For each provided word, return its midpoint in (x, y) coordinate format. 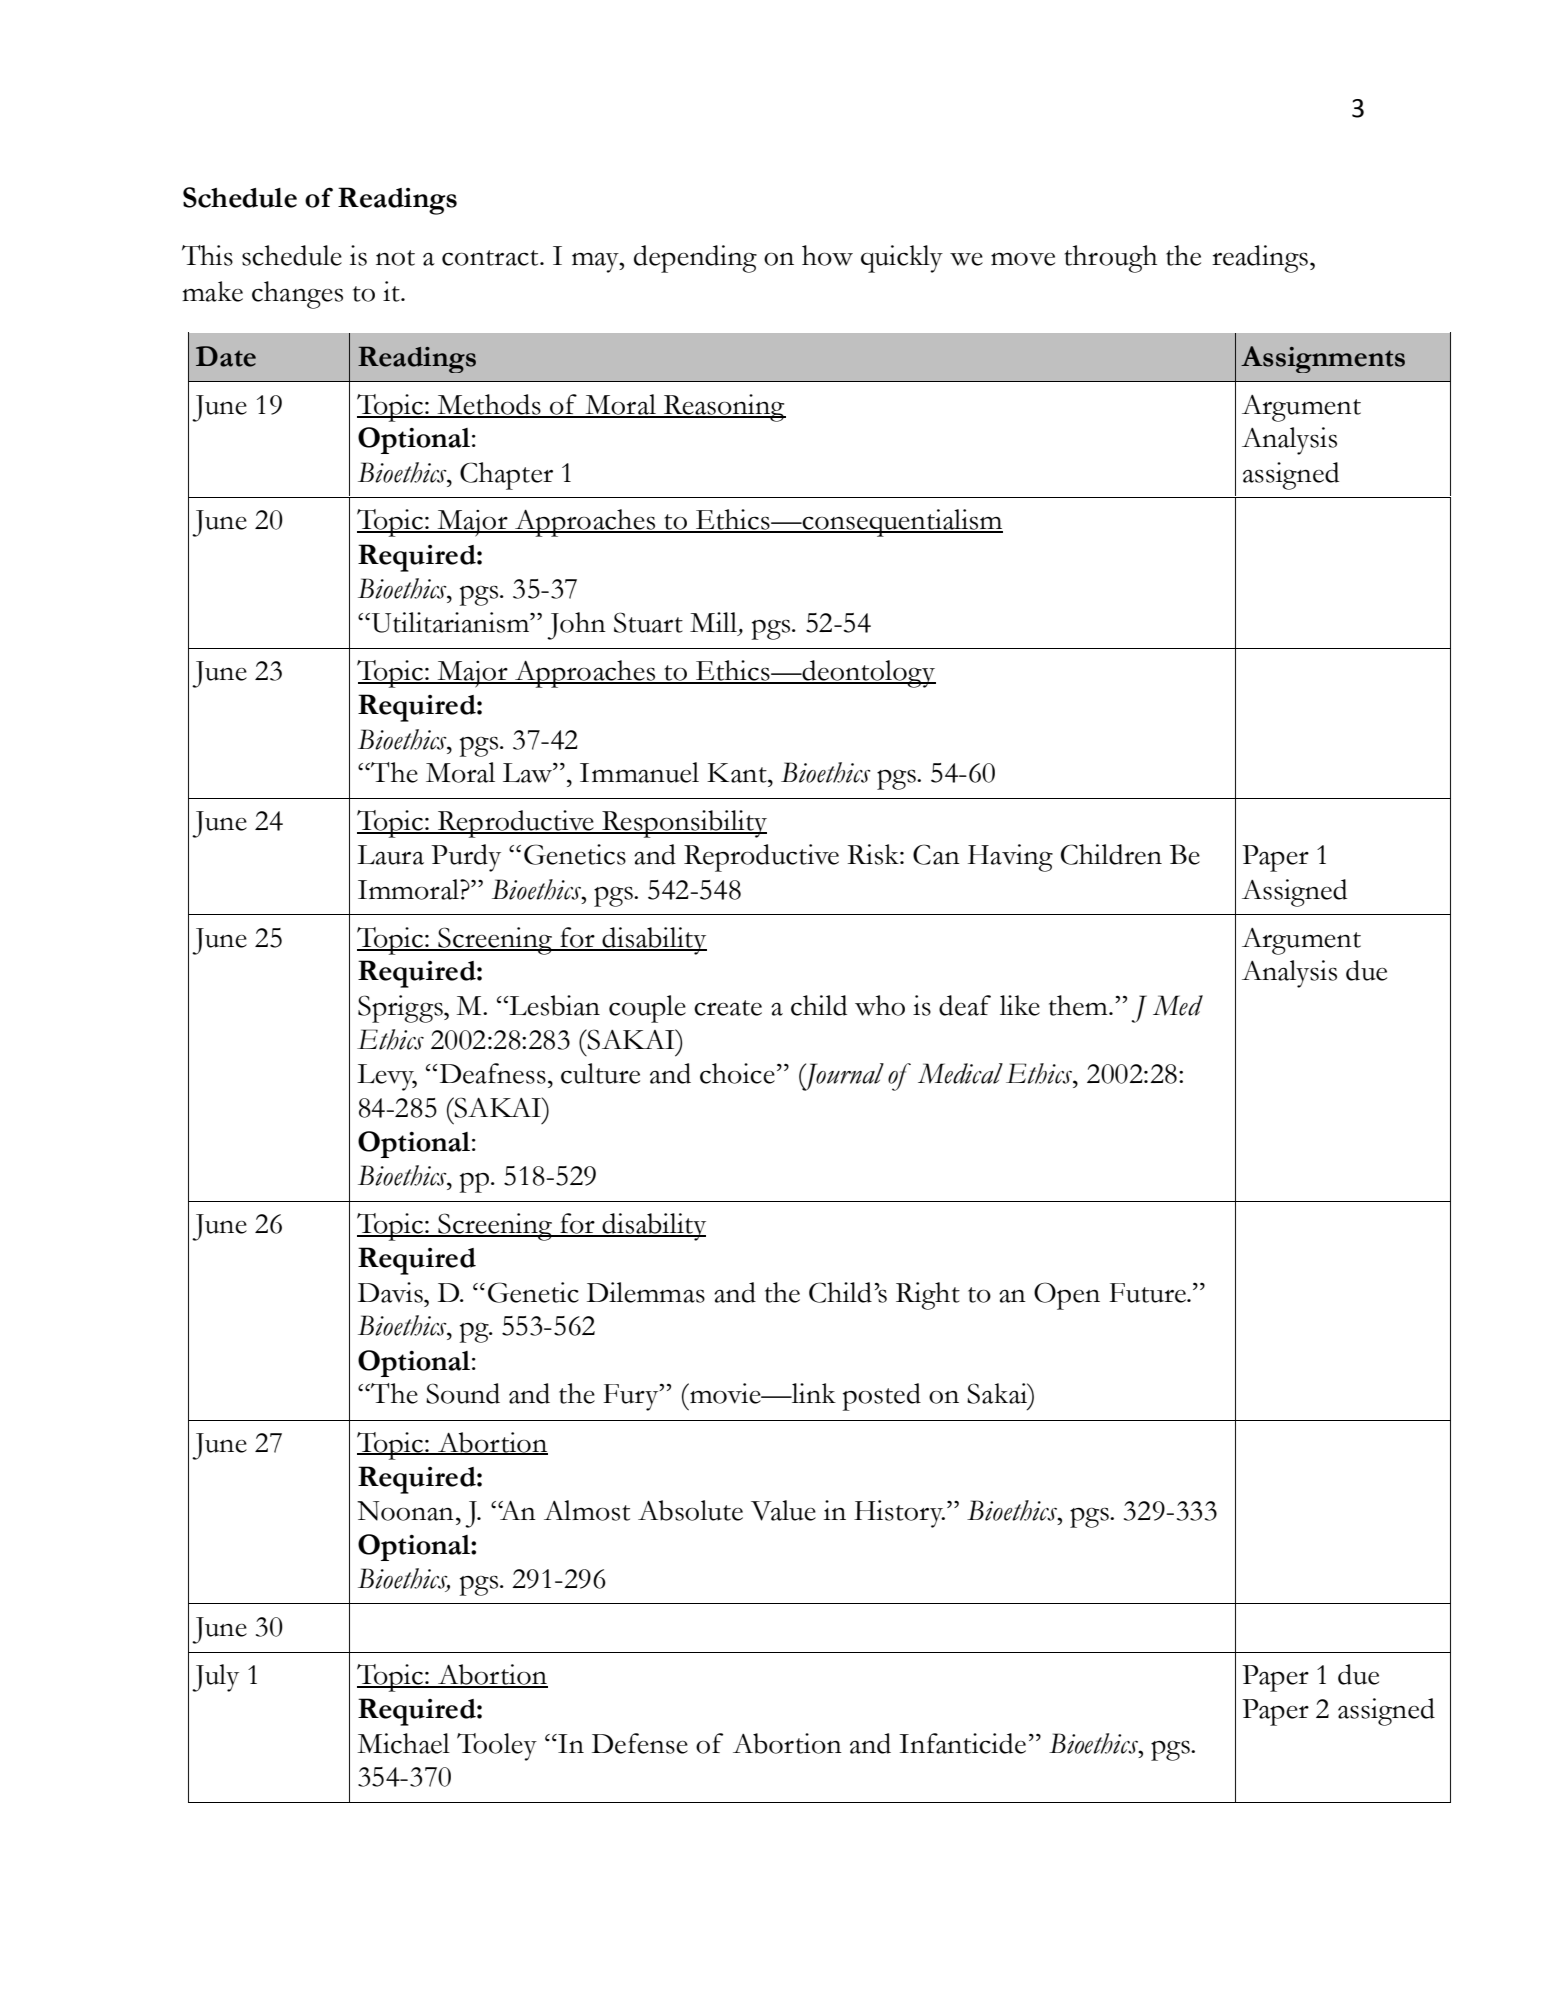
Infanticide (962, 1743)
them (1079, 1005)
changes (297, 295)
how (827, 255)
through (1111, 259)
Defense (640, 1743)
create (728, 1008)
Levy (387, 1077)
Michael (403, 1743)
